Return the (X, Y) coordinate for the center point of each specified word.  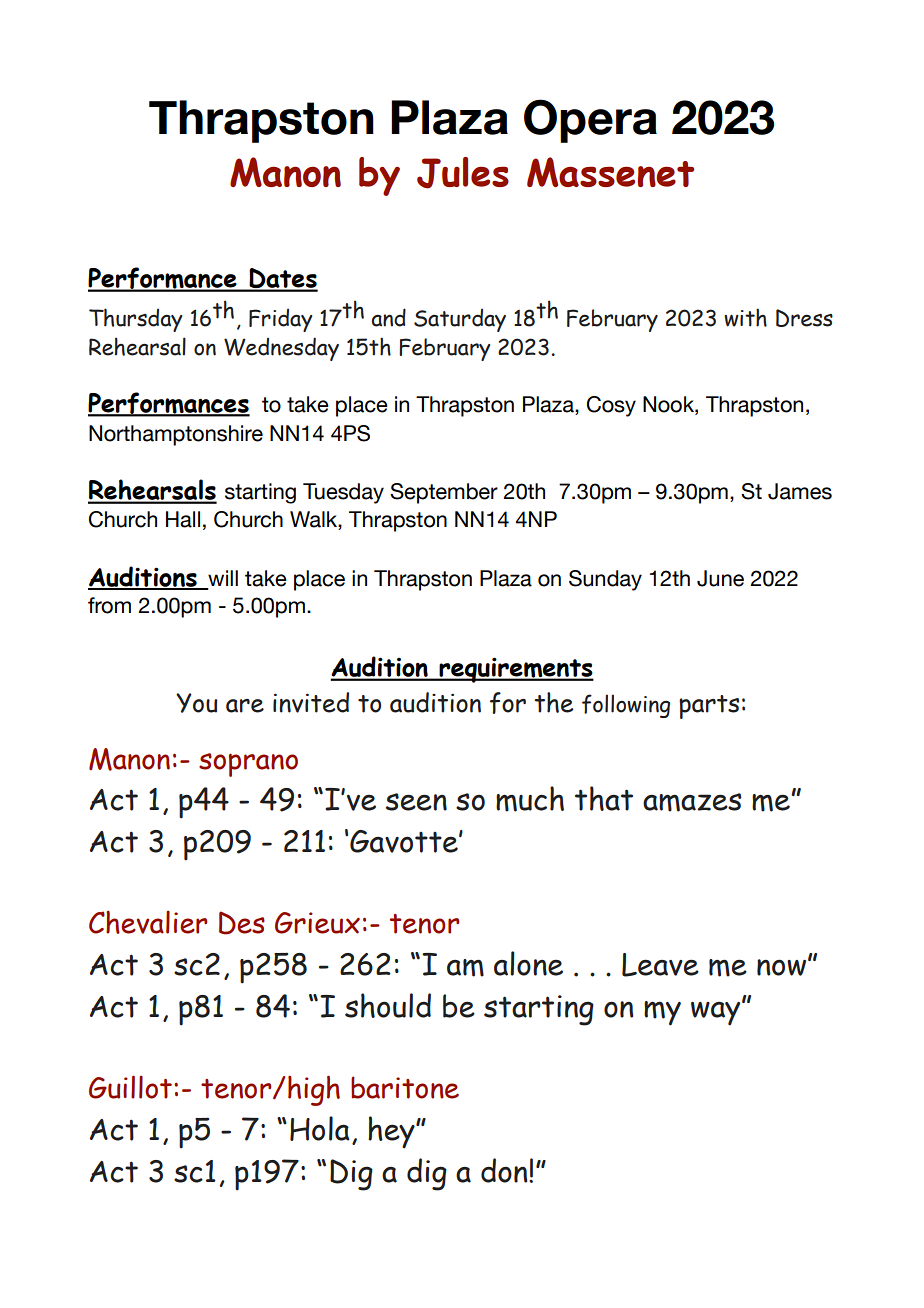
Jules (463, 173)
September (444, 493)
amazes (692, 802)
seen (416, 802)
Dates (282, 279)
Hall (183, 519)
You (197, 703)
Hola (320, 1128)
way (717, 1012)
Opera (590, 121)
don (505, 1170)
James (800, 491)
